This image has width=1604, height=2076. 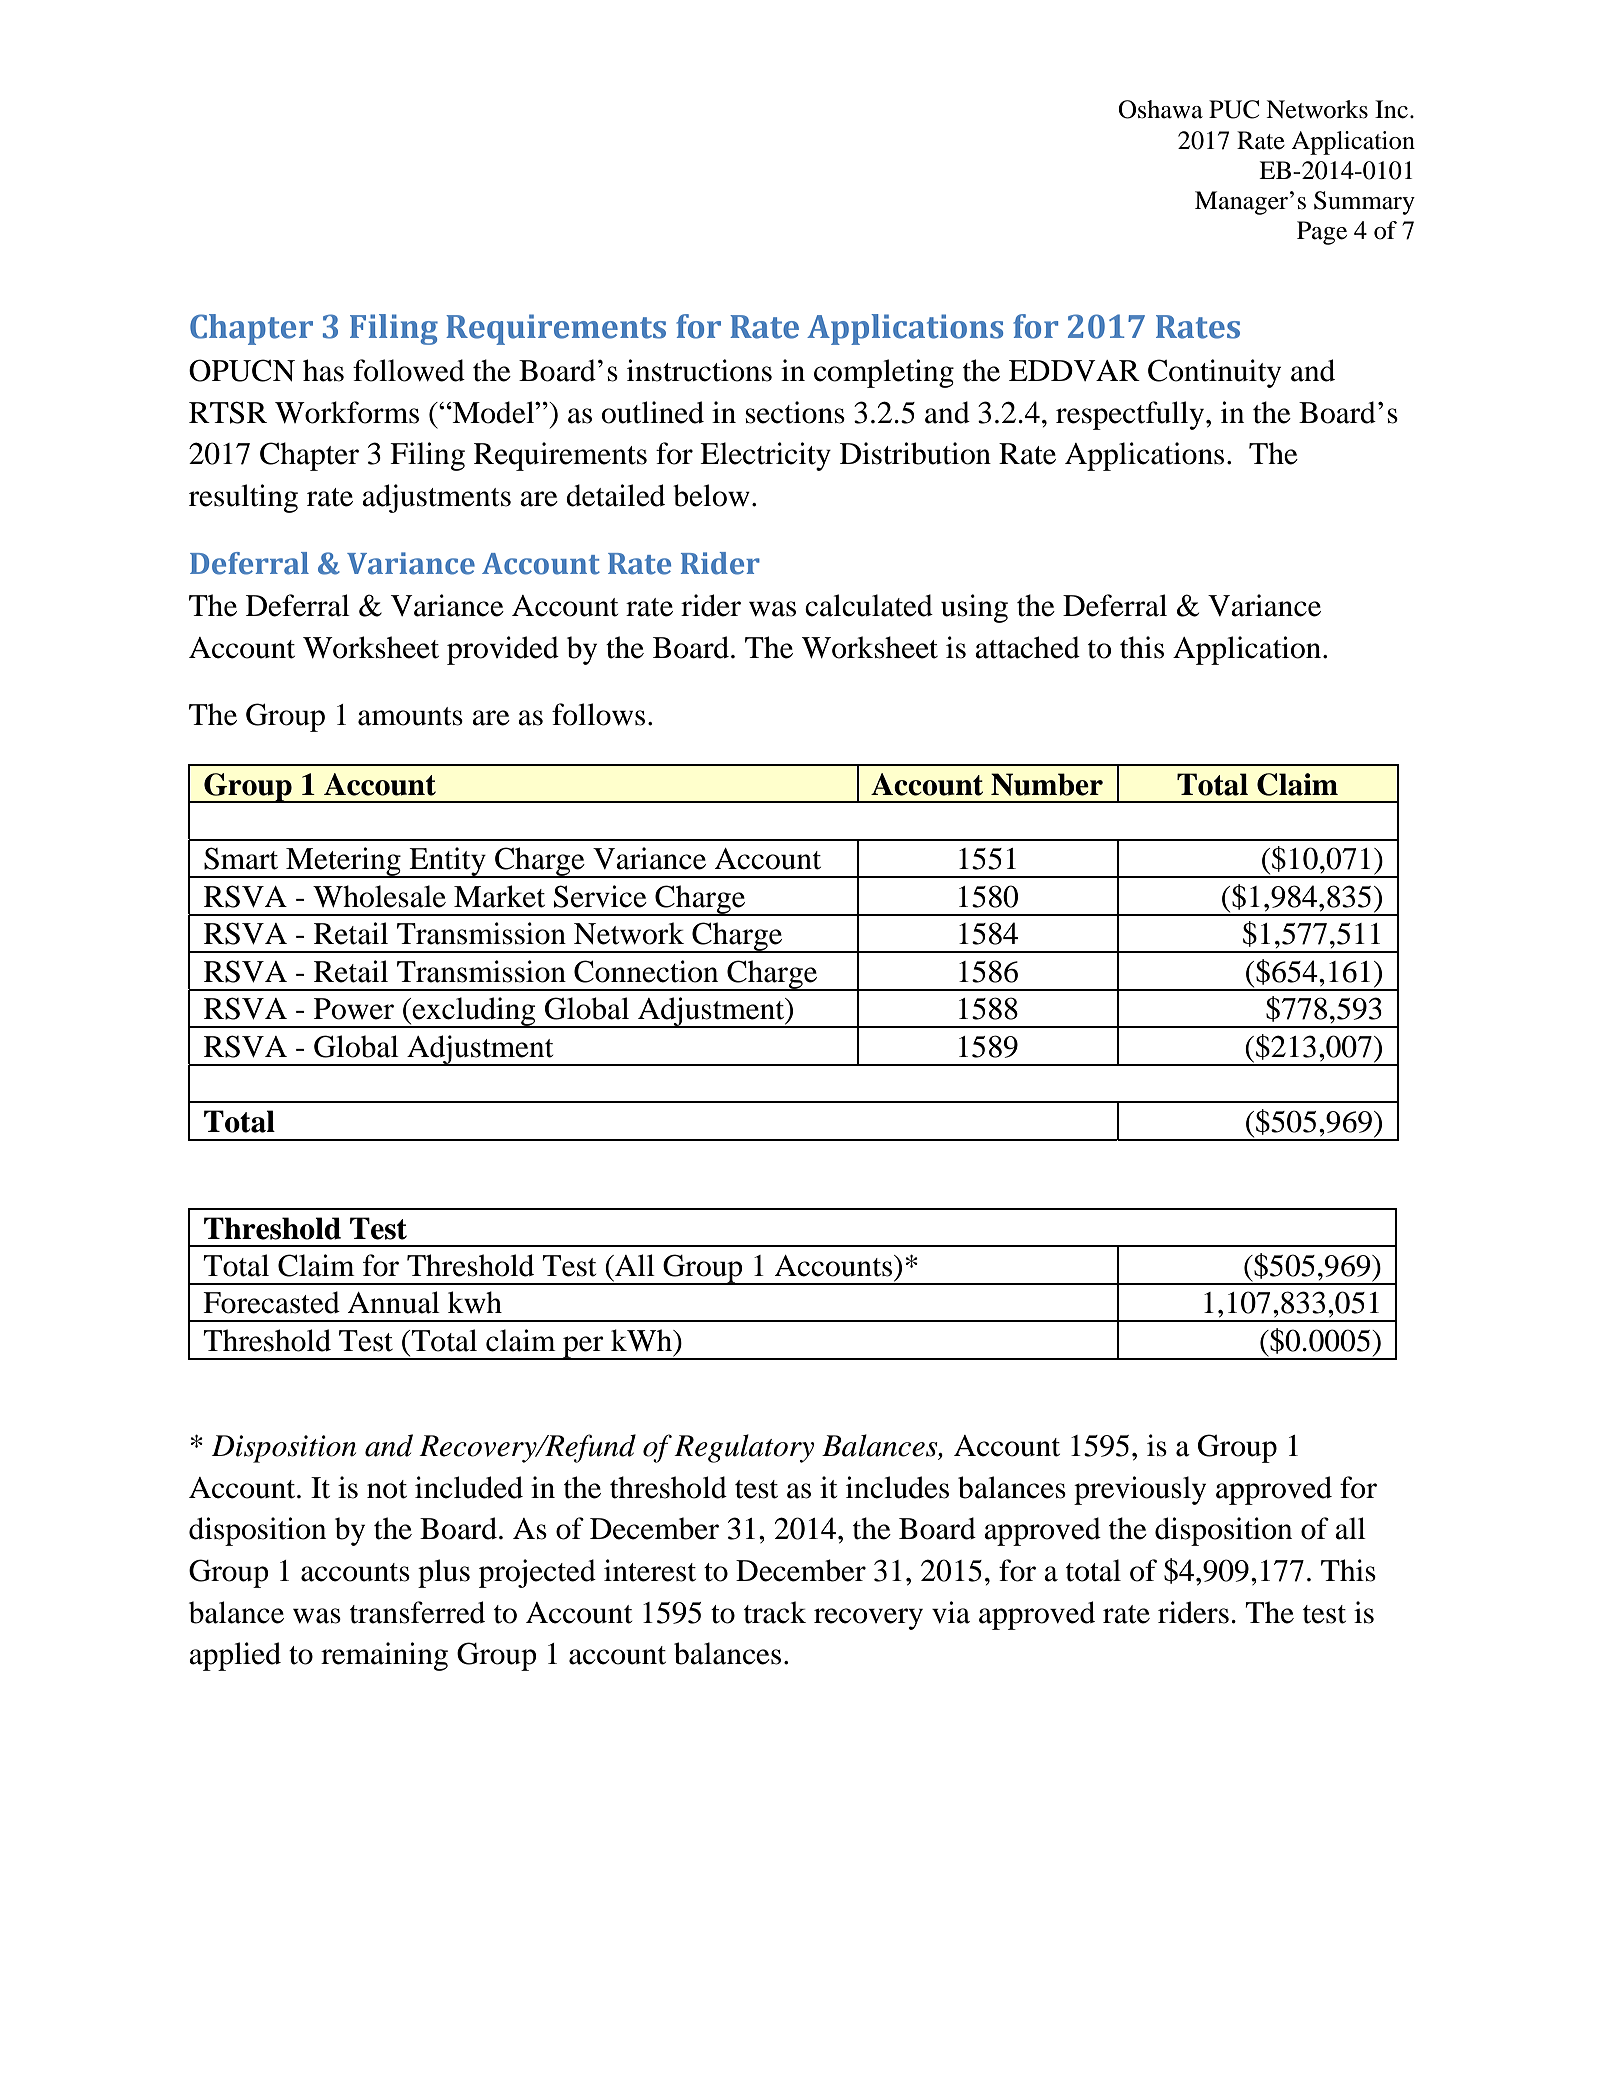 What do you see at coordinates (1047, 784) in the image?
I see `Number` at bounding box center [1047, 784].
